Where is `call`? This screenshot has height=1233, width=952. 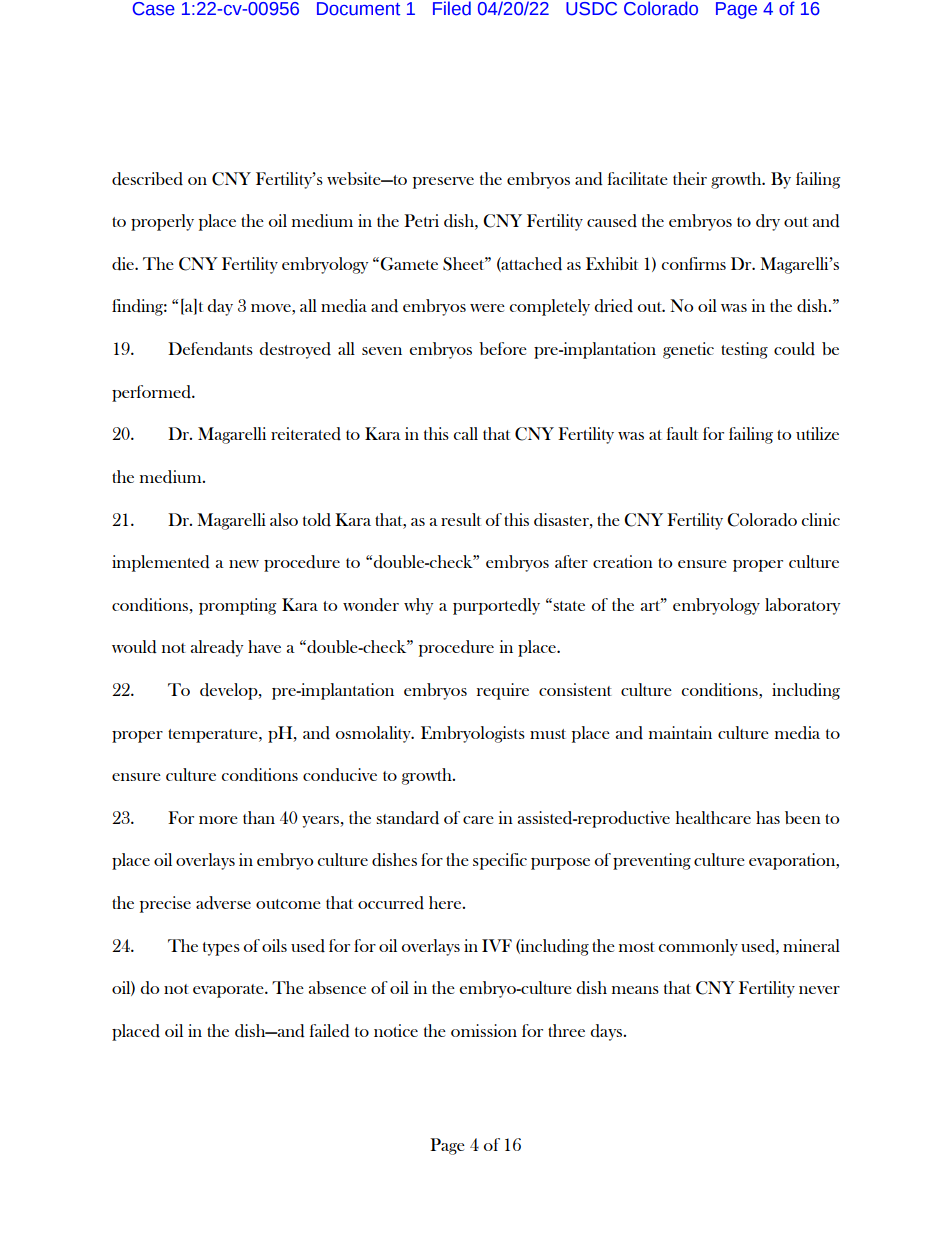
call is located at coordinates (465, 433).
